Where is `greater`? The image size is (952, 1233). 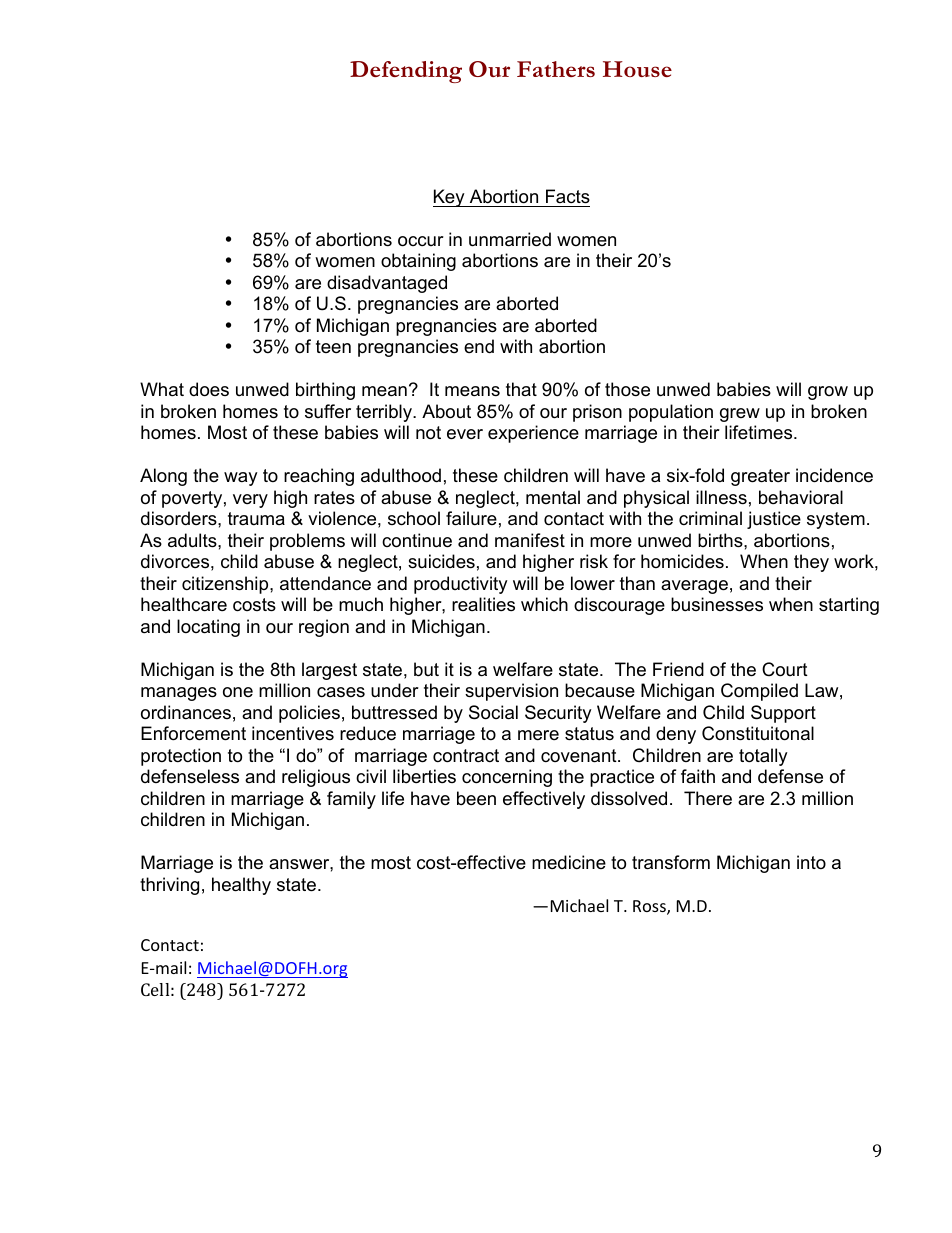 greater is located at coordinates (760, 477).
